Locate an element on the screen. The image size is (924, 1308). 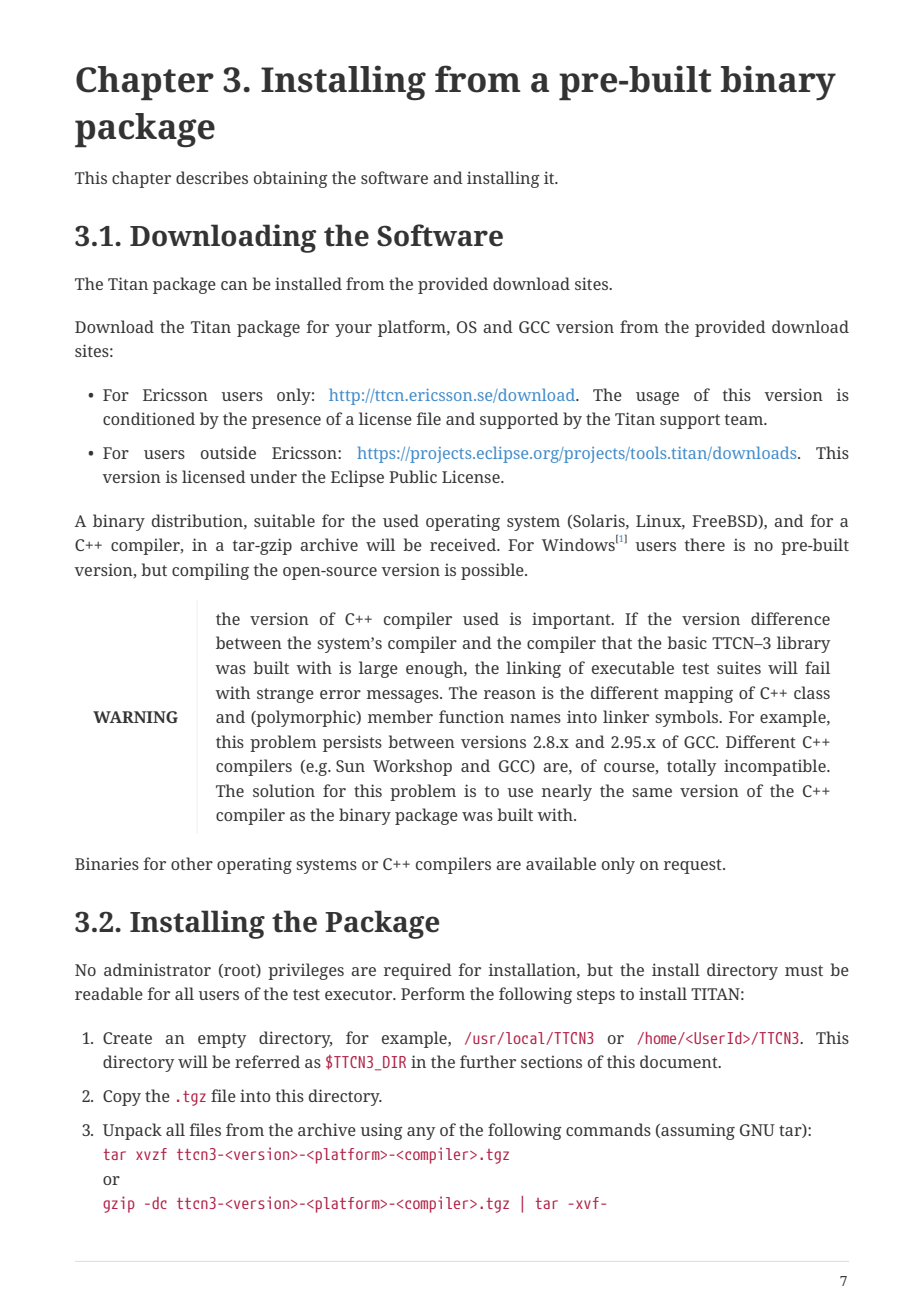
describes is located at coordinates (212, 177).
